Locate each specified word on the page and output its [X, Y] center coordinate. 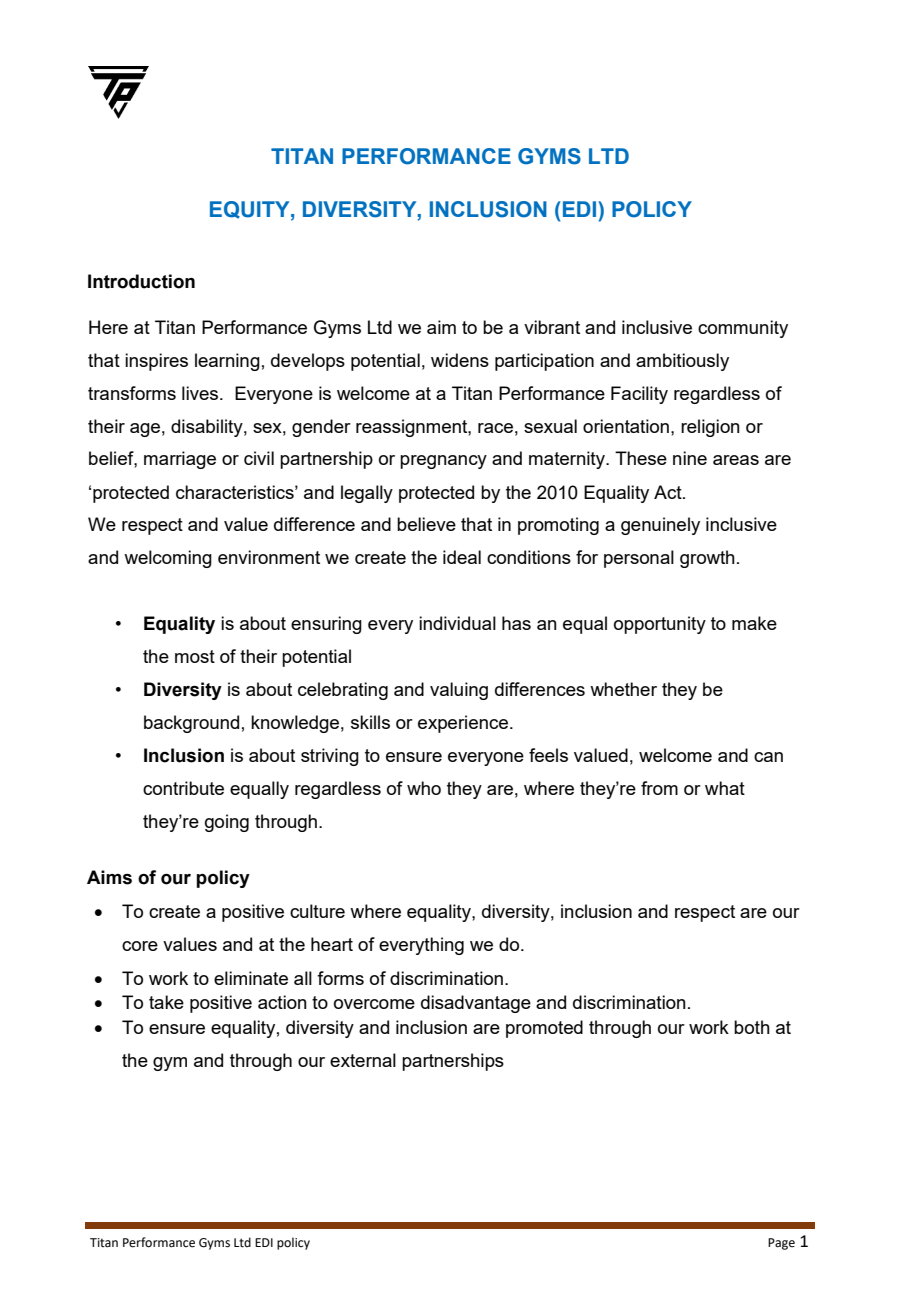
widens [460, 360]
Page [781, 1244]
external [363, 1060]
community [743, 329]
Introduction [141, 281]
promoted [544, 1029]
